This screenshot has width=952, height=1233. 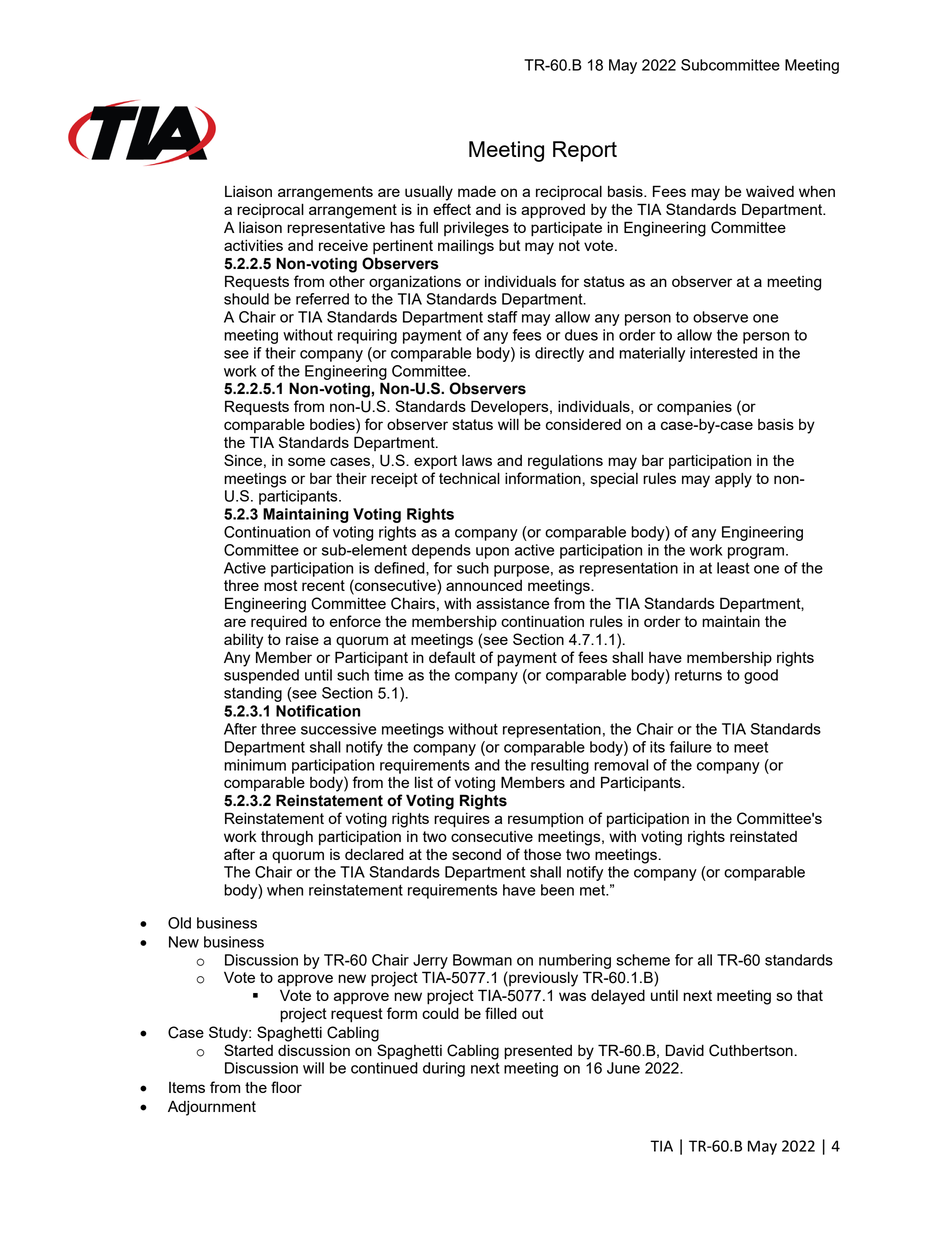 What do you see at coordinates (444, 1069) in the screenshot?
I see `during` at bounding box center [444, 1069].
